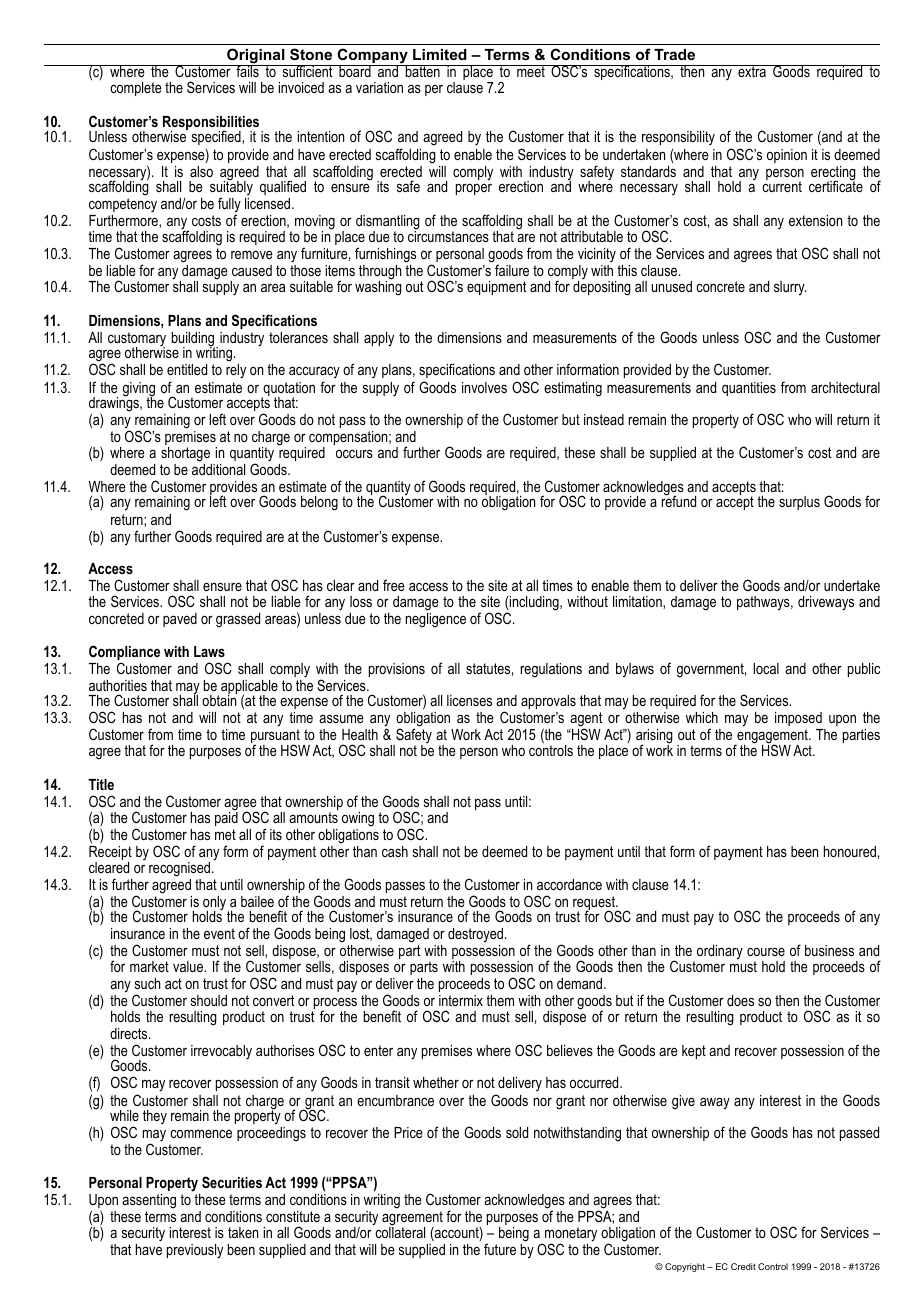 The width and height of the screenshot is (924, 1308). I want to click on imposed, so click(798, 719).
